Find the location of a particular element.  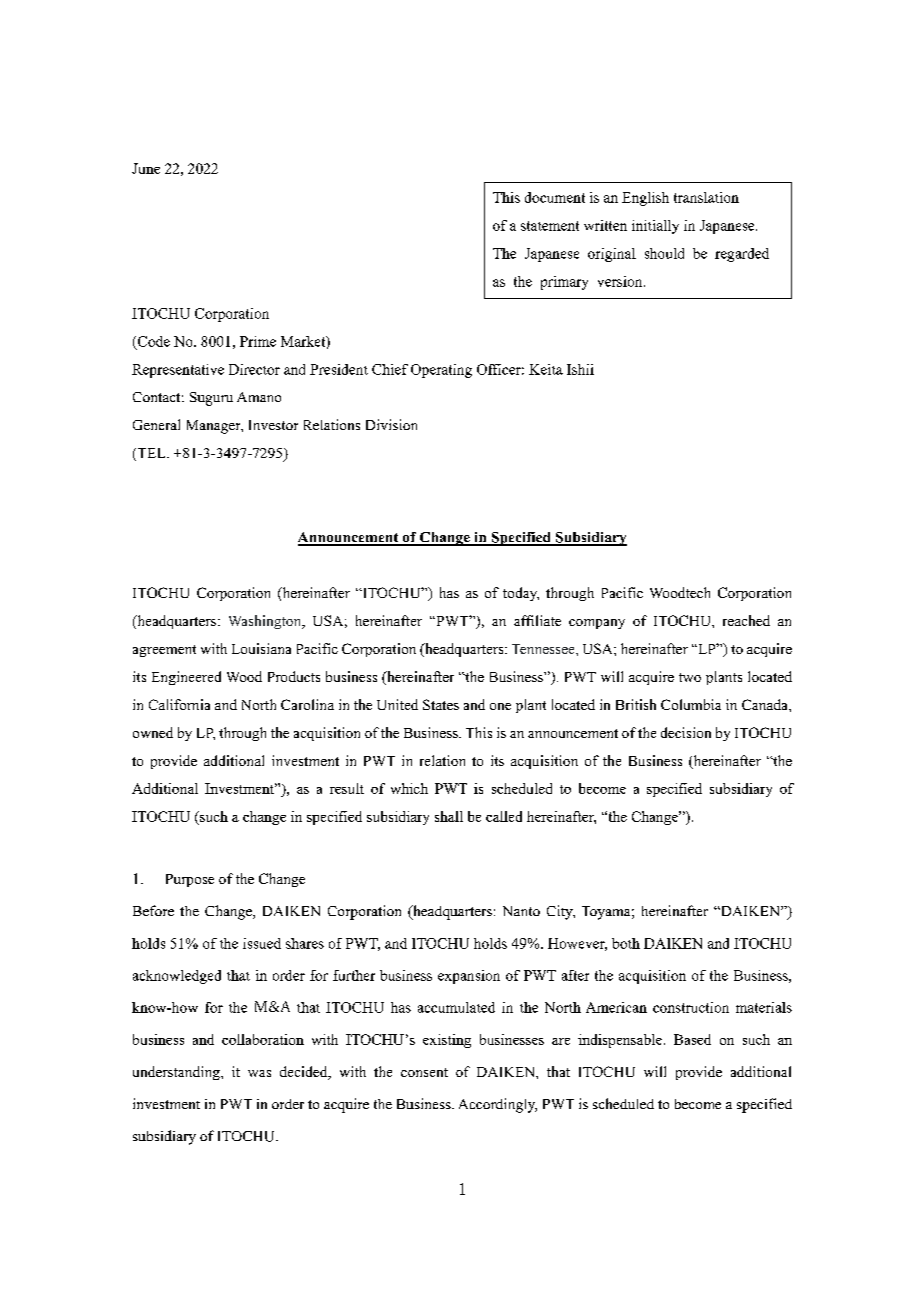

affiliate is located at coordinates (537, 620).
